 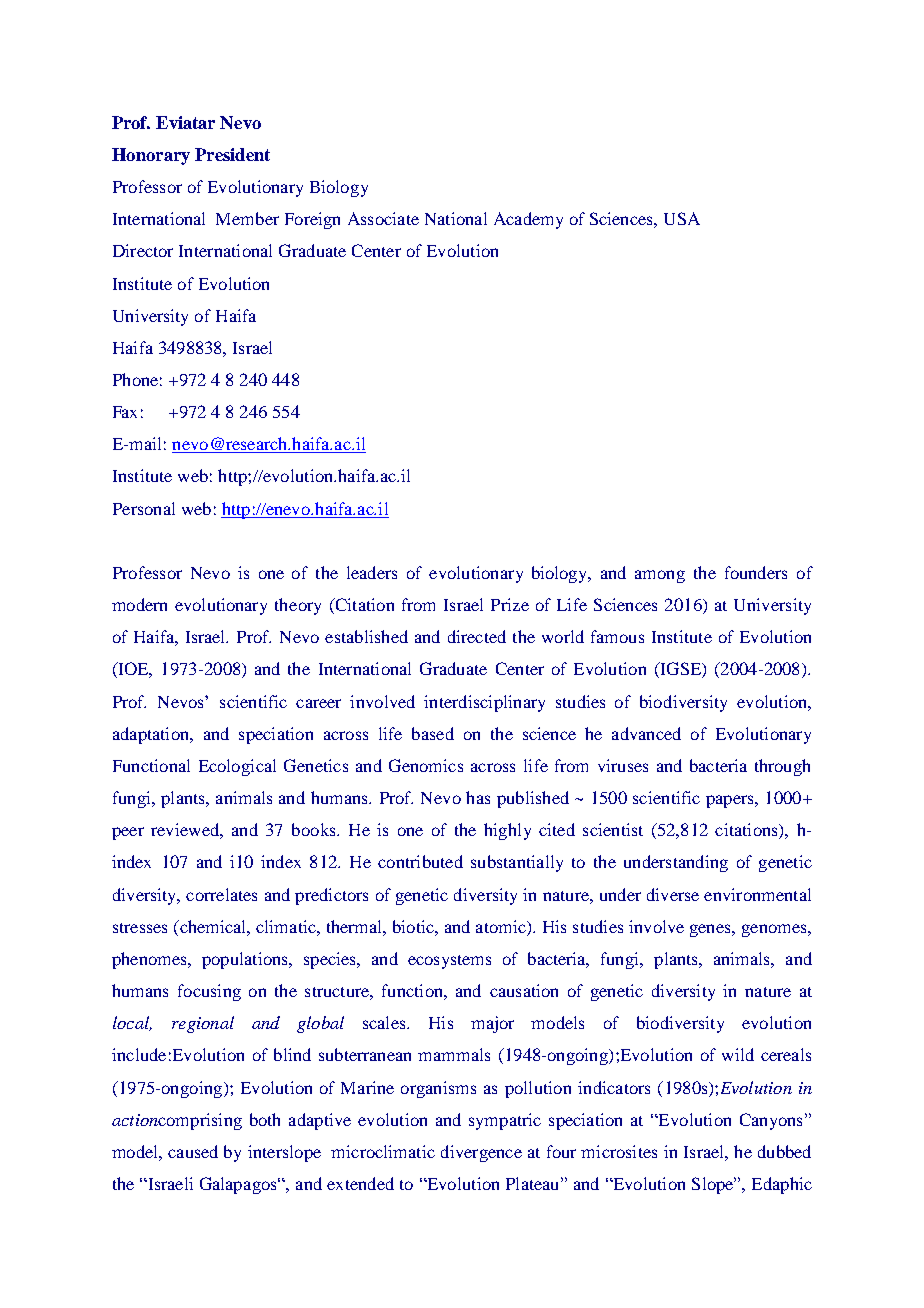 I want to click on divergence, so click(x=481, y=1153).
